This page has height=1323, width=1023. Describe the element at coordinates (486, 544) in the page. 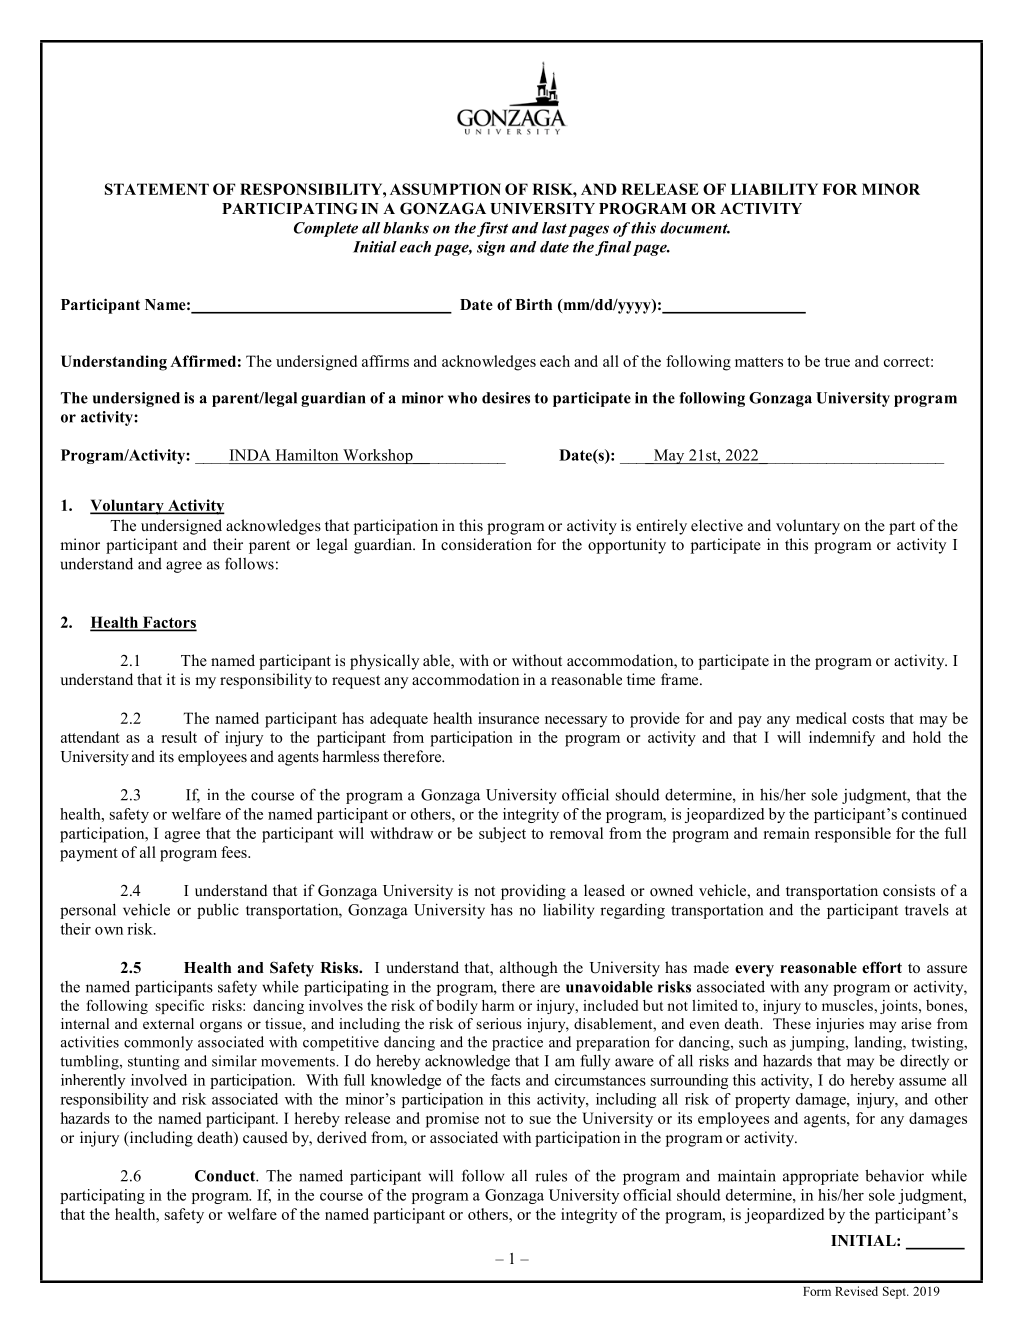

I see `consideration` at that location.
